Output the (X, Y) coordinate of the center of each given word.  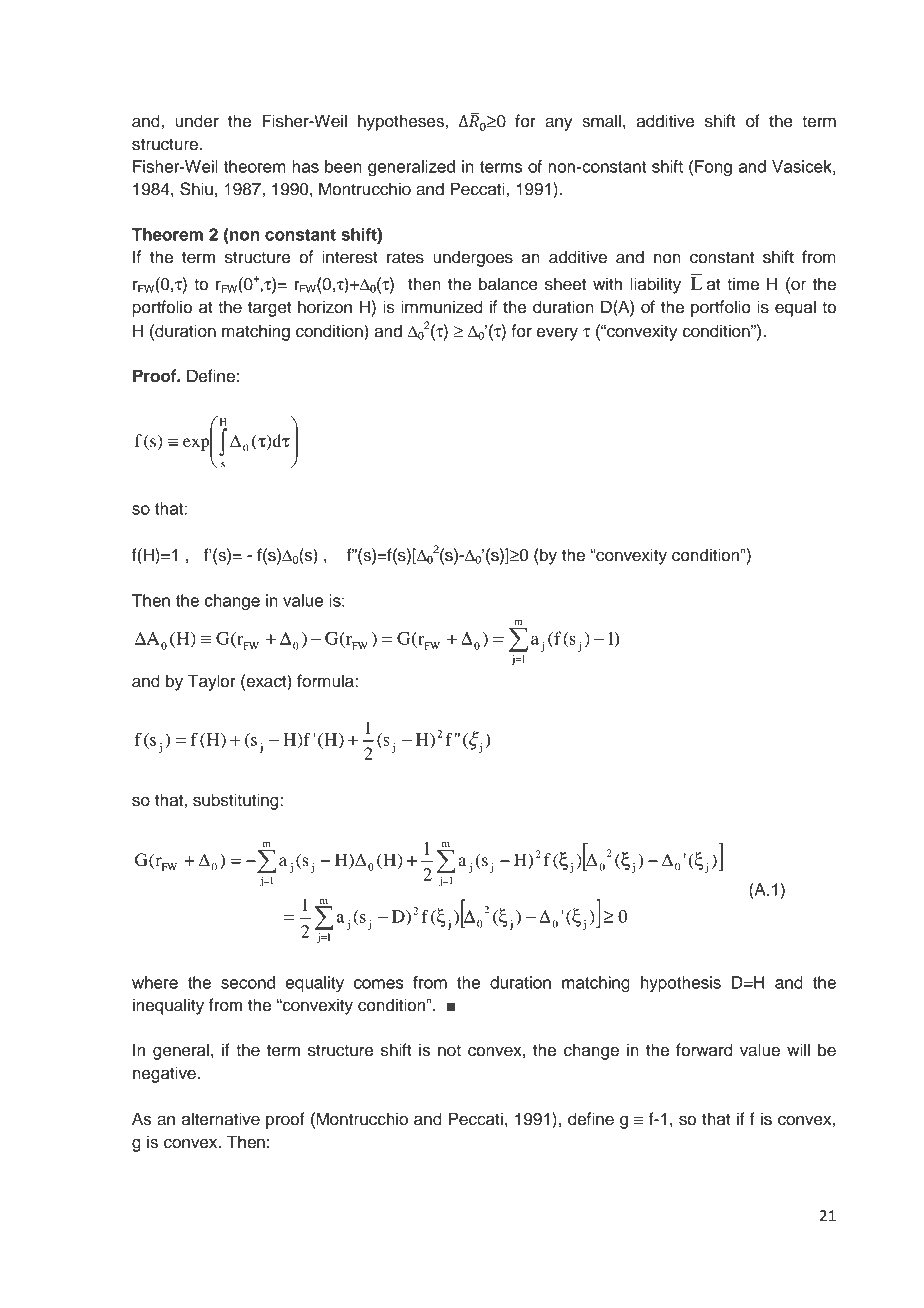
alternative (221, 1119)
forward (704, 1050)
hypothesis (681, 984)
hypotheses (401, 122)
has (305, 166)
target (270, 309)
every (557, 334)
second (248, 982)
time (743, 284)
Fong (713, 168)
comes (379, 984)
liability (655, 285)
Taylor (212, 682)
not (449, 1051)
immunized (442, 307)
